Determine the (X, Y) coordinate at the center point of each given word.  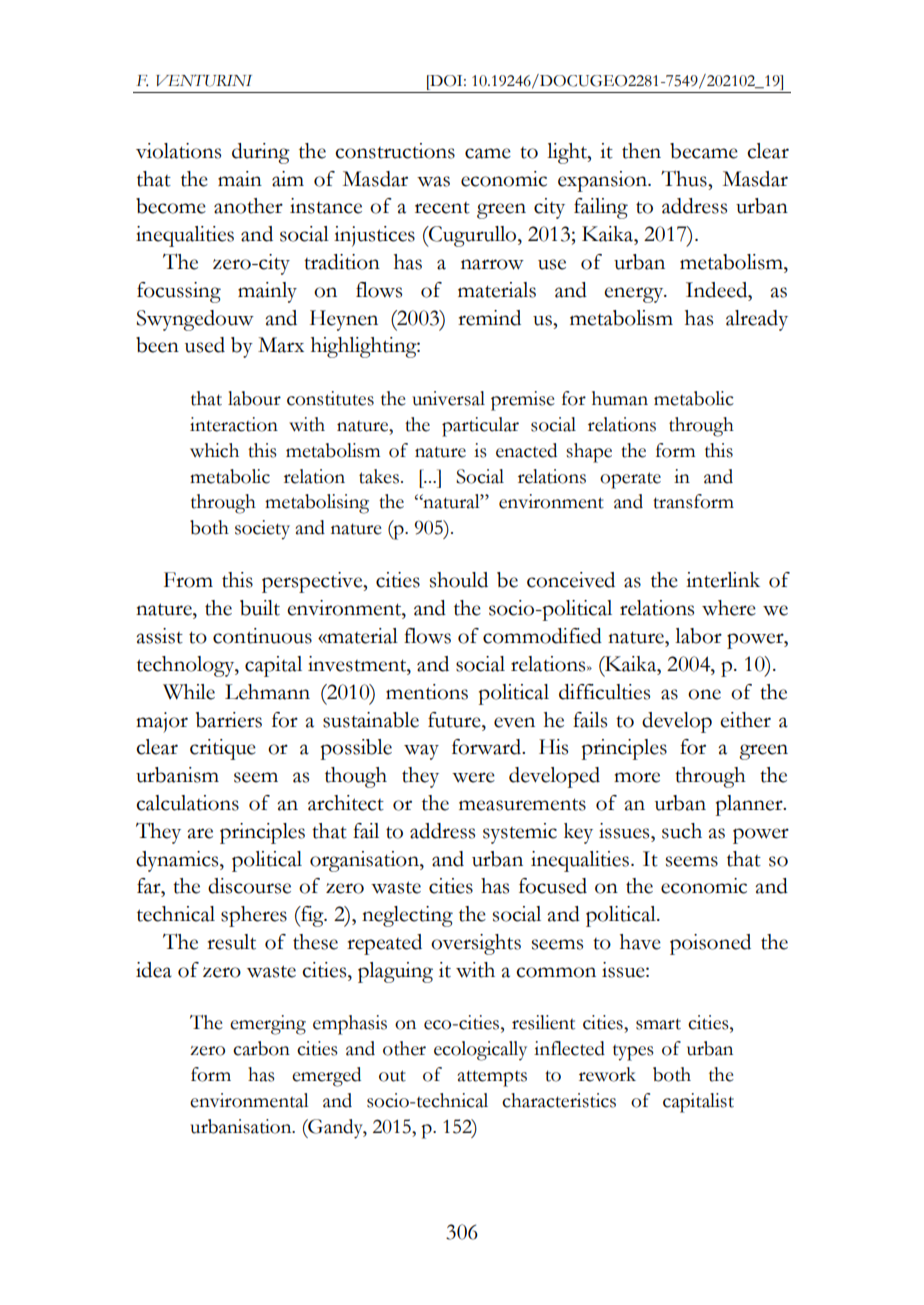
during (261, 153)
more (637, 777)
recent (442, 208)
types (633, 1053)
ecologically (480, 1051)
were (473, 777)
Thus (685, 178)
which (214, 450)
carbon (261, 1048)
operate (630, 480)
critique (223, 749)
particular (480, 427)
